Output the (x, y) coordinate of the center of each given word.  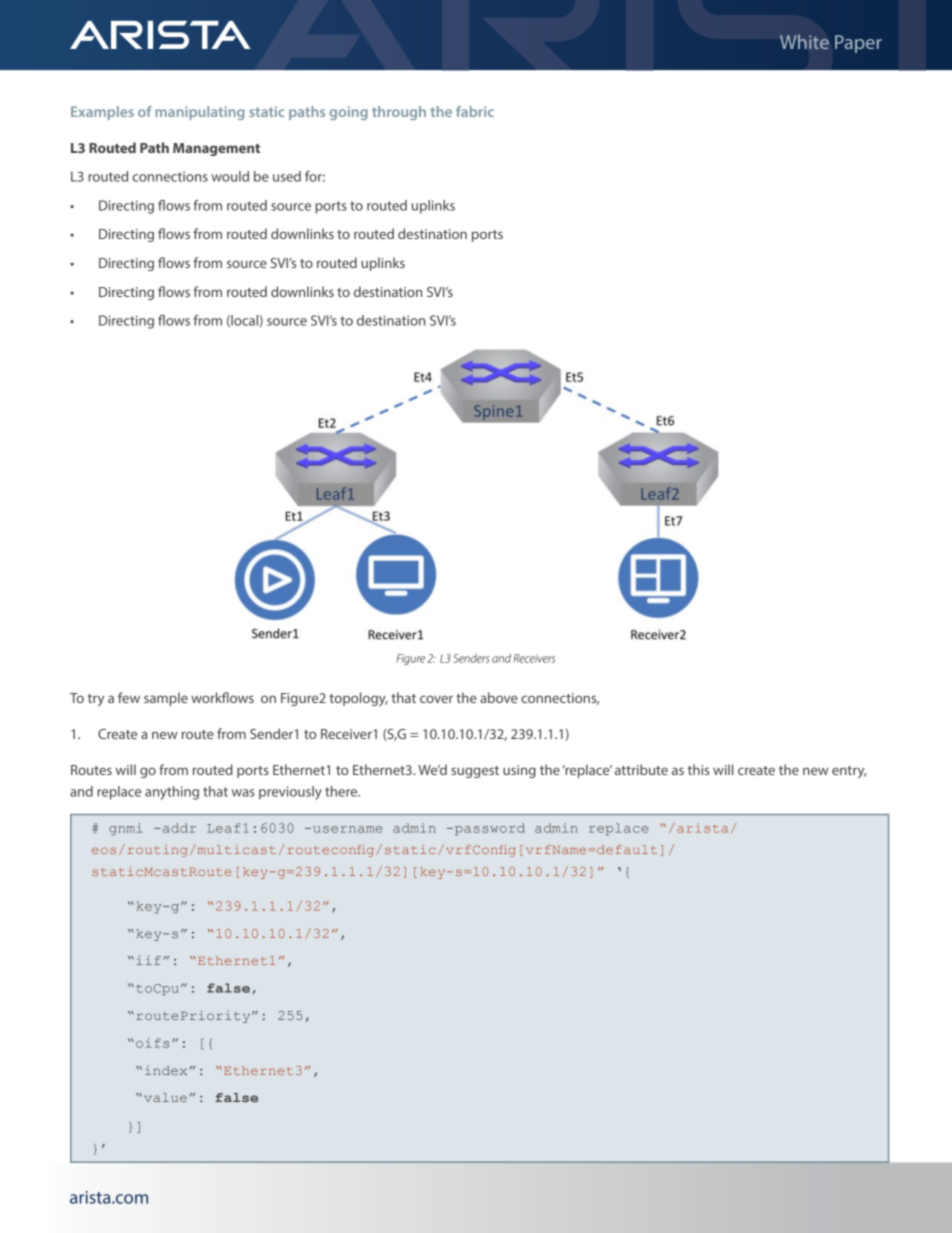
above (499, 697)
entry (849, 772)
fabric (475, 111)
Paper (858, 44)
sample (166, 699)
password (488, 829)
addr (178, 828)
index (166, 1070)
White (804, 42)
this (698, 769)
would (230, 176)
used (287, 176)
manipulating (199, 113)
